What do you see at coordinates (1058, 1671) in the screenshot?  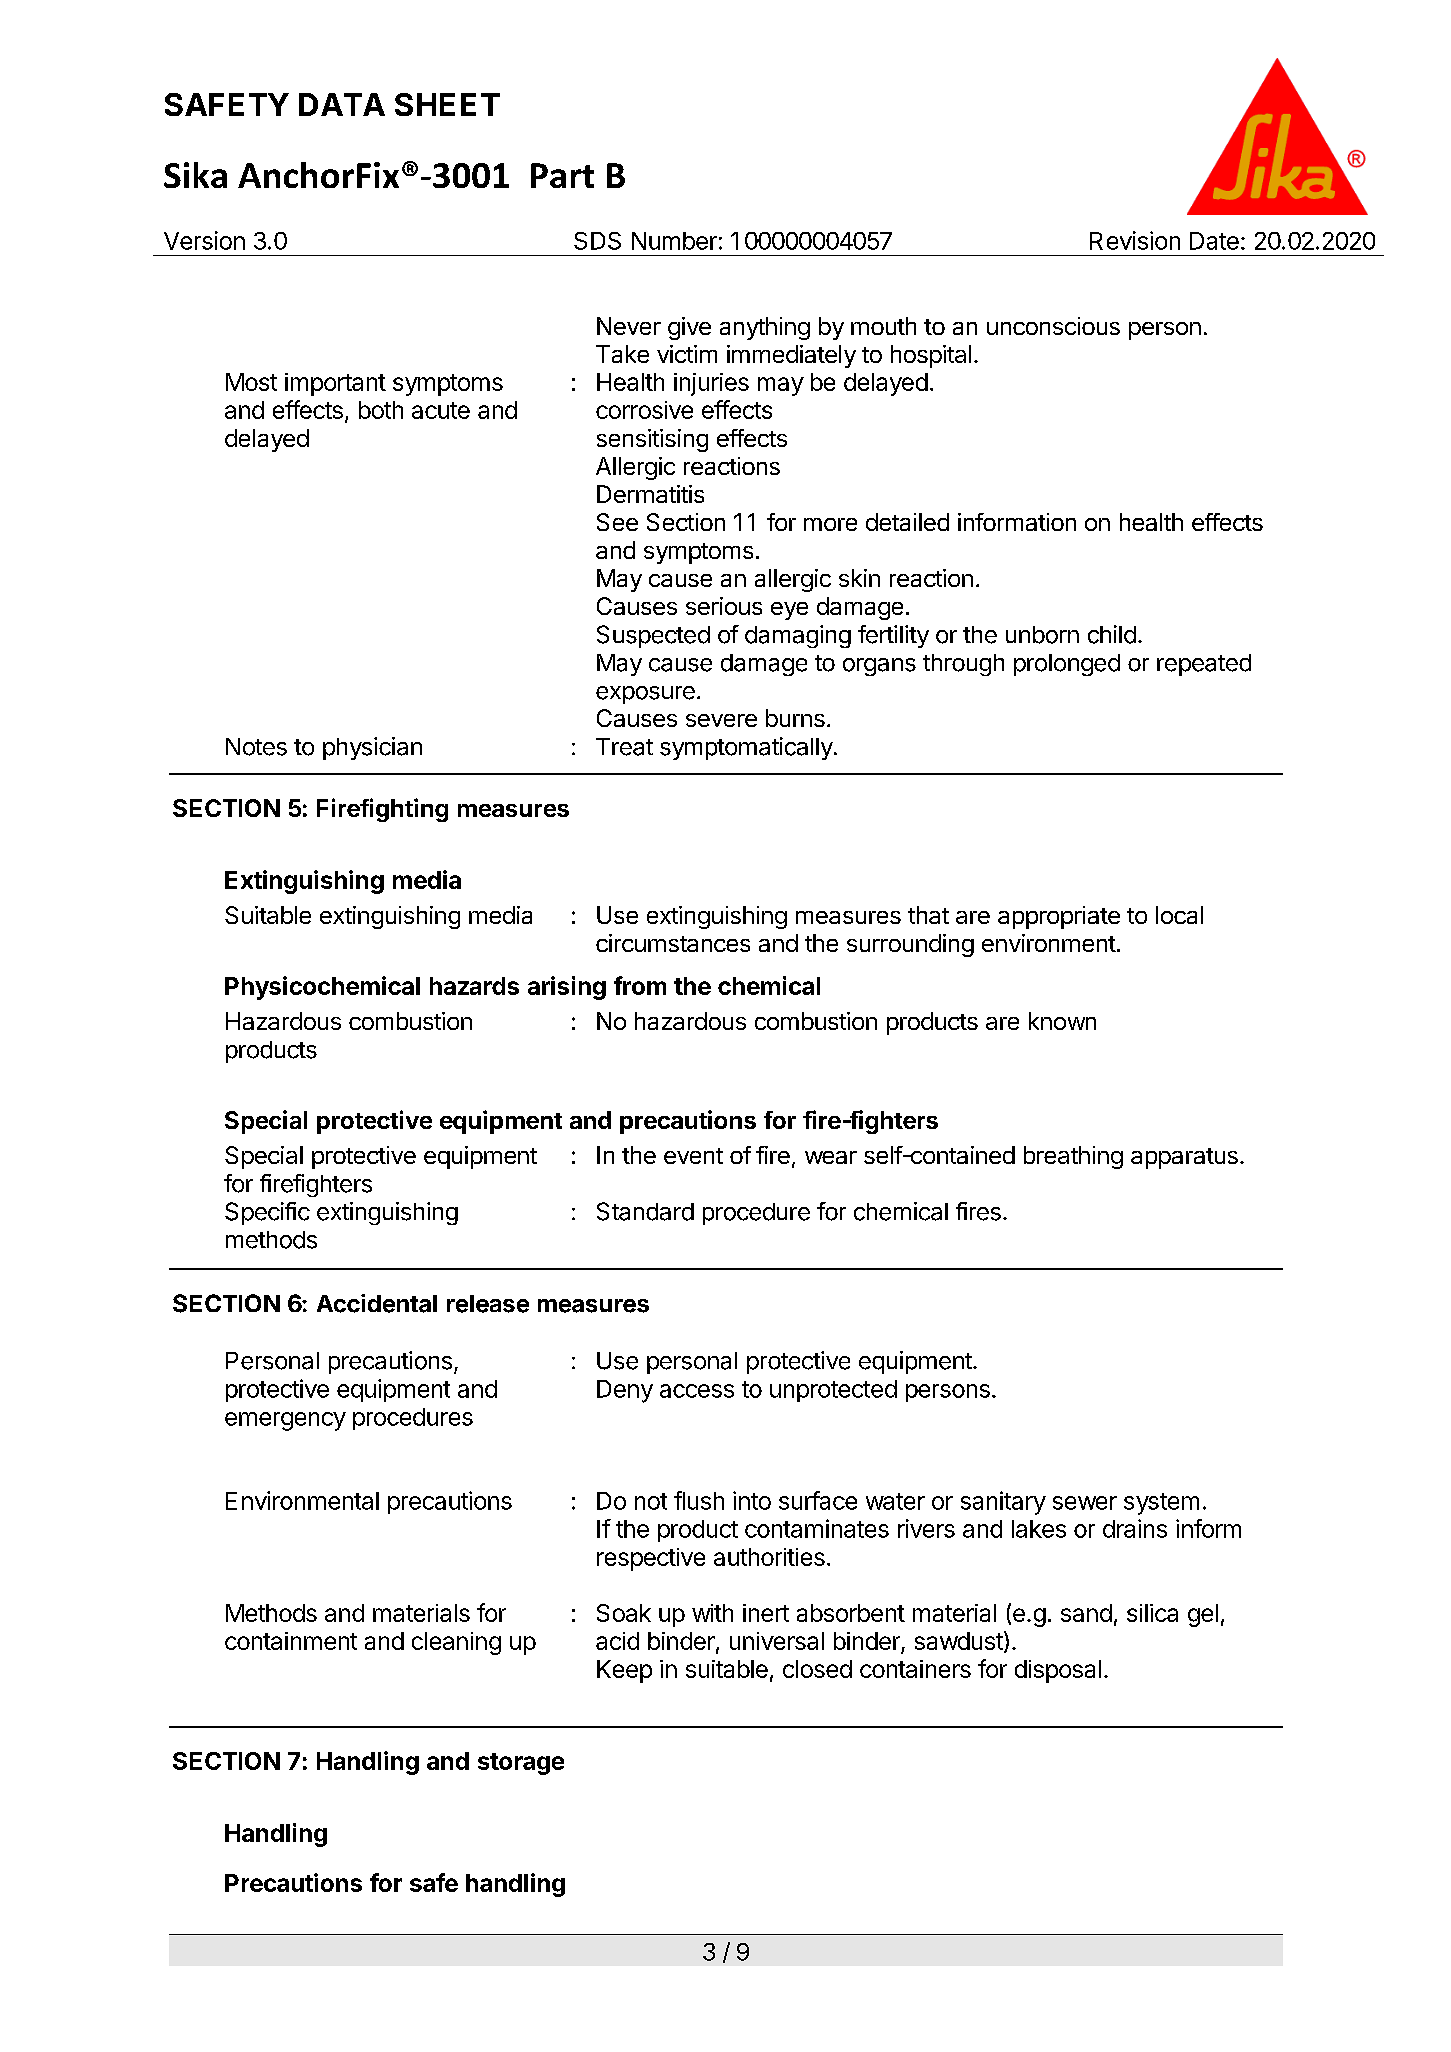 I see `disposal` at bounding box center [1058, 1671].
